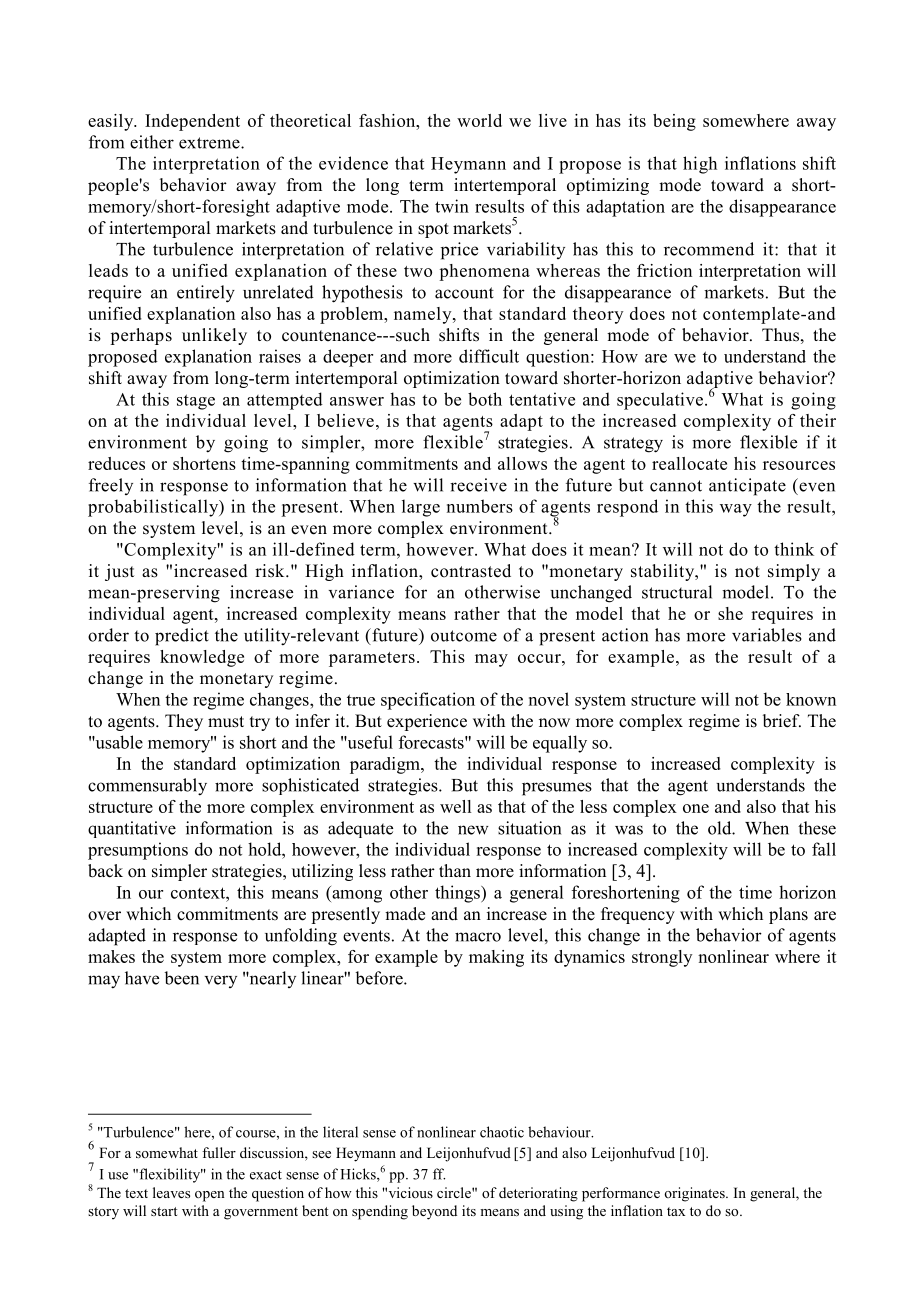 The height and width of the page is (1308, 924). I want to click on being, so click(674, 122).
